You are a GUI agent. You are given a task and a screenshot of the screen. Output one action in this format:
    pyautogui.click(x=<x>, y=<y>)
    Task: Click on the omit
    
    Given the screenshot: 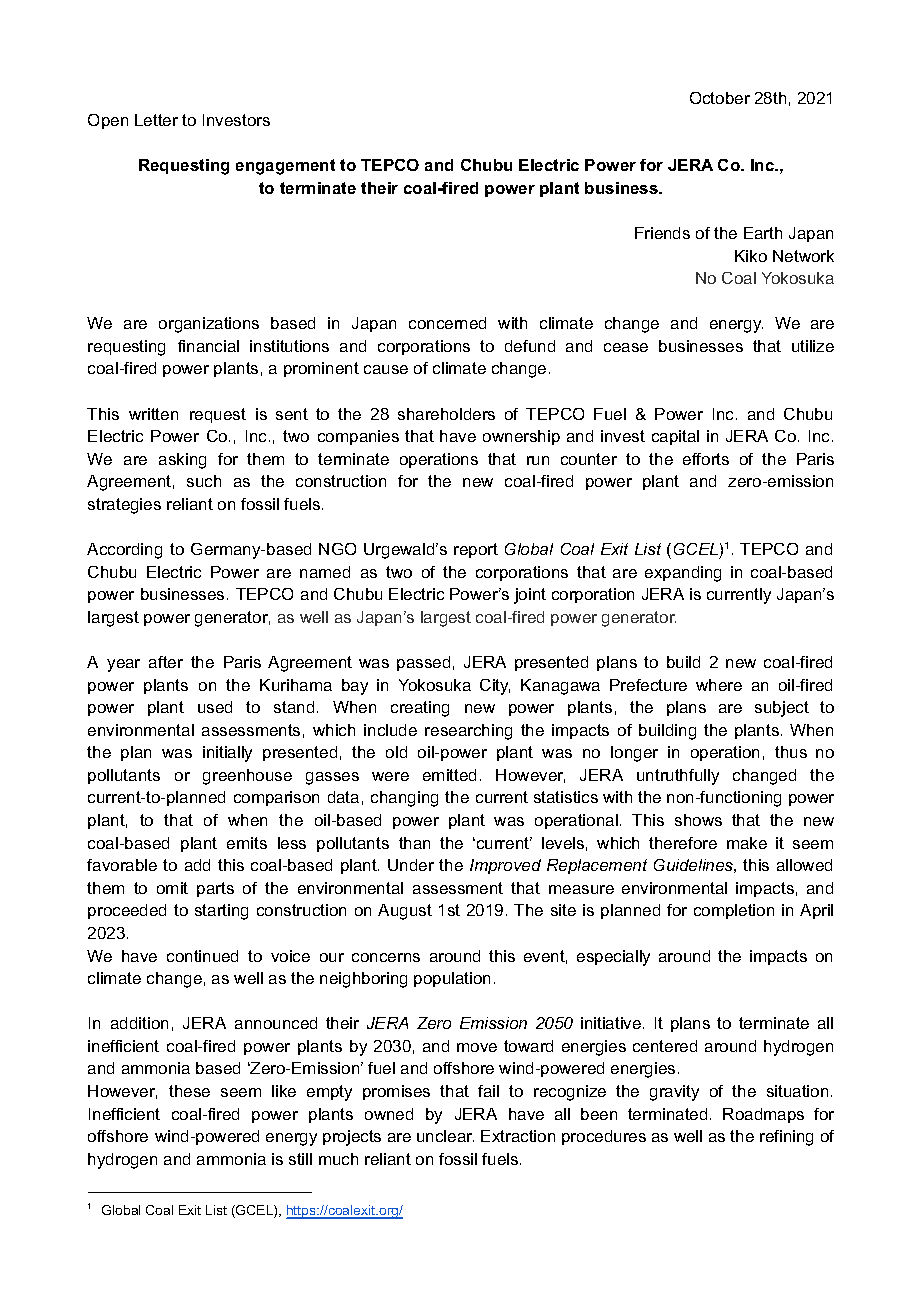 What is the action you would take?
    pyautogui.click(x=172, y=888)
